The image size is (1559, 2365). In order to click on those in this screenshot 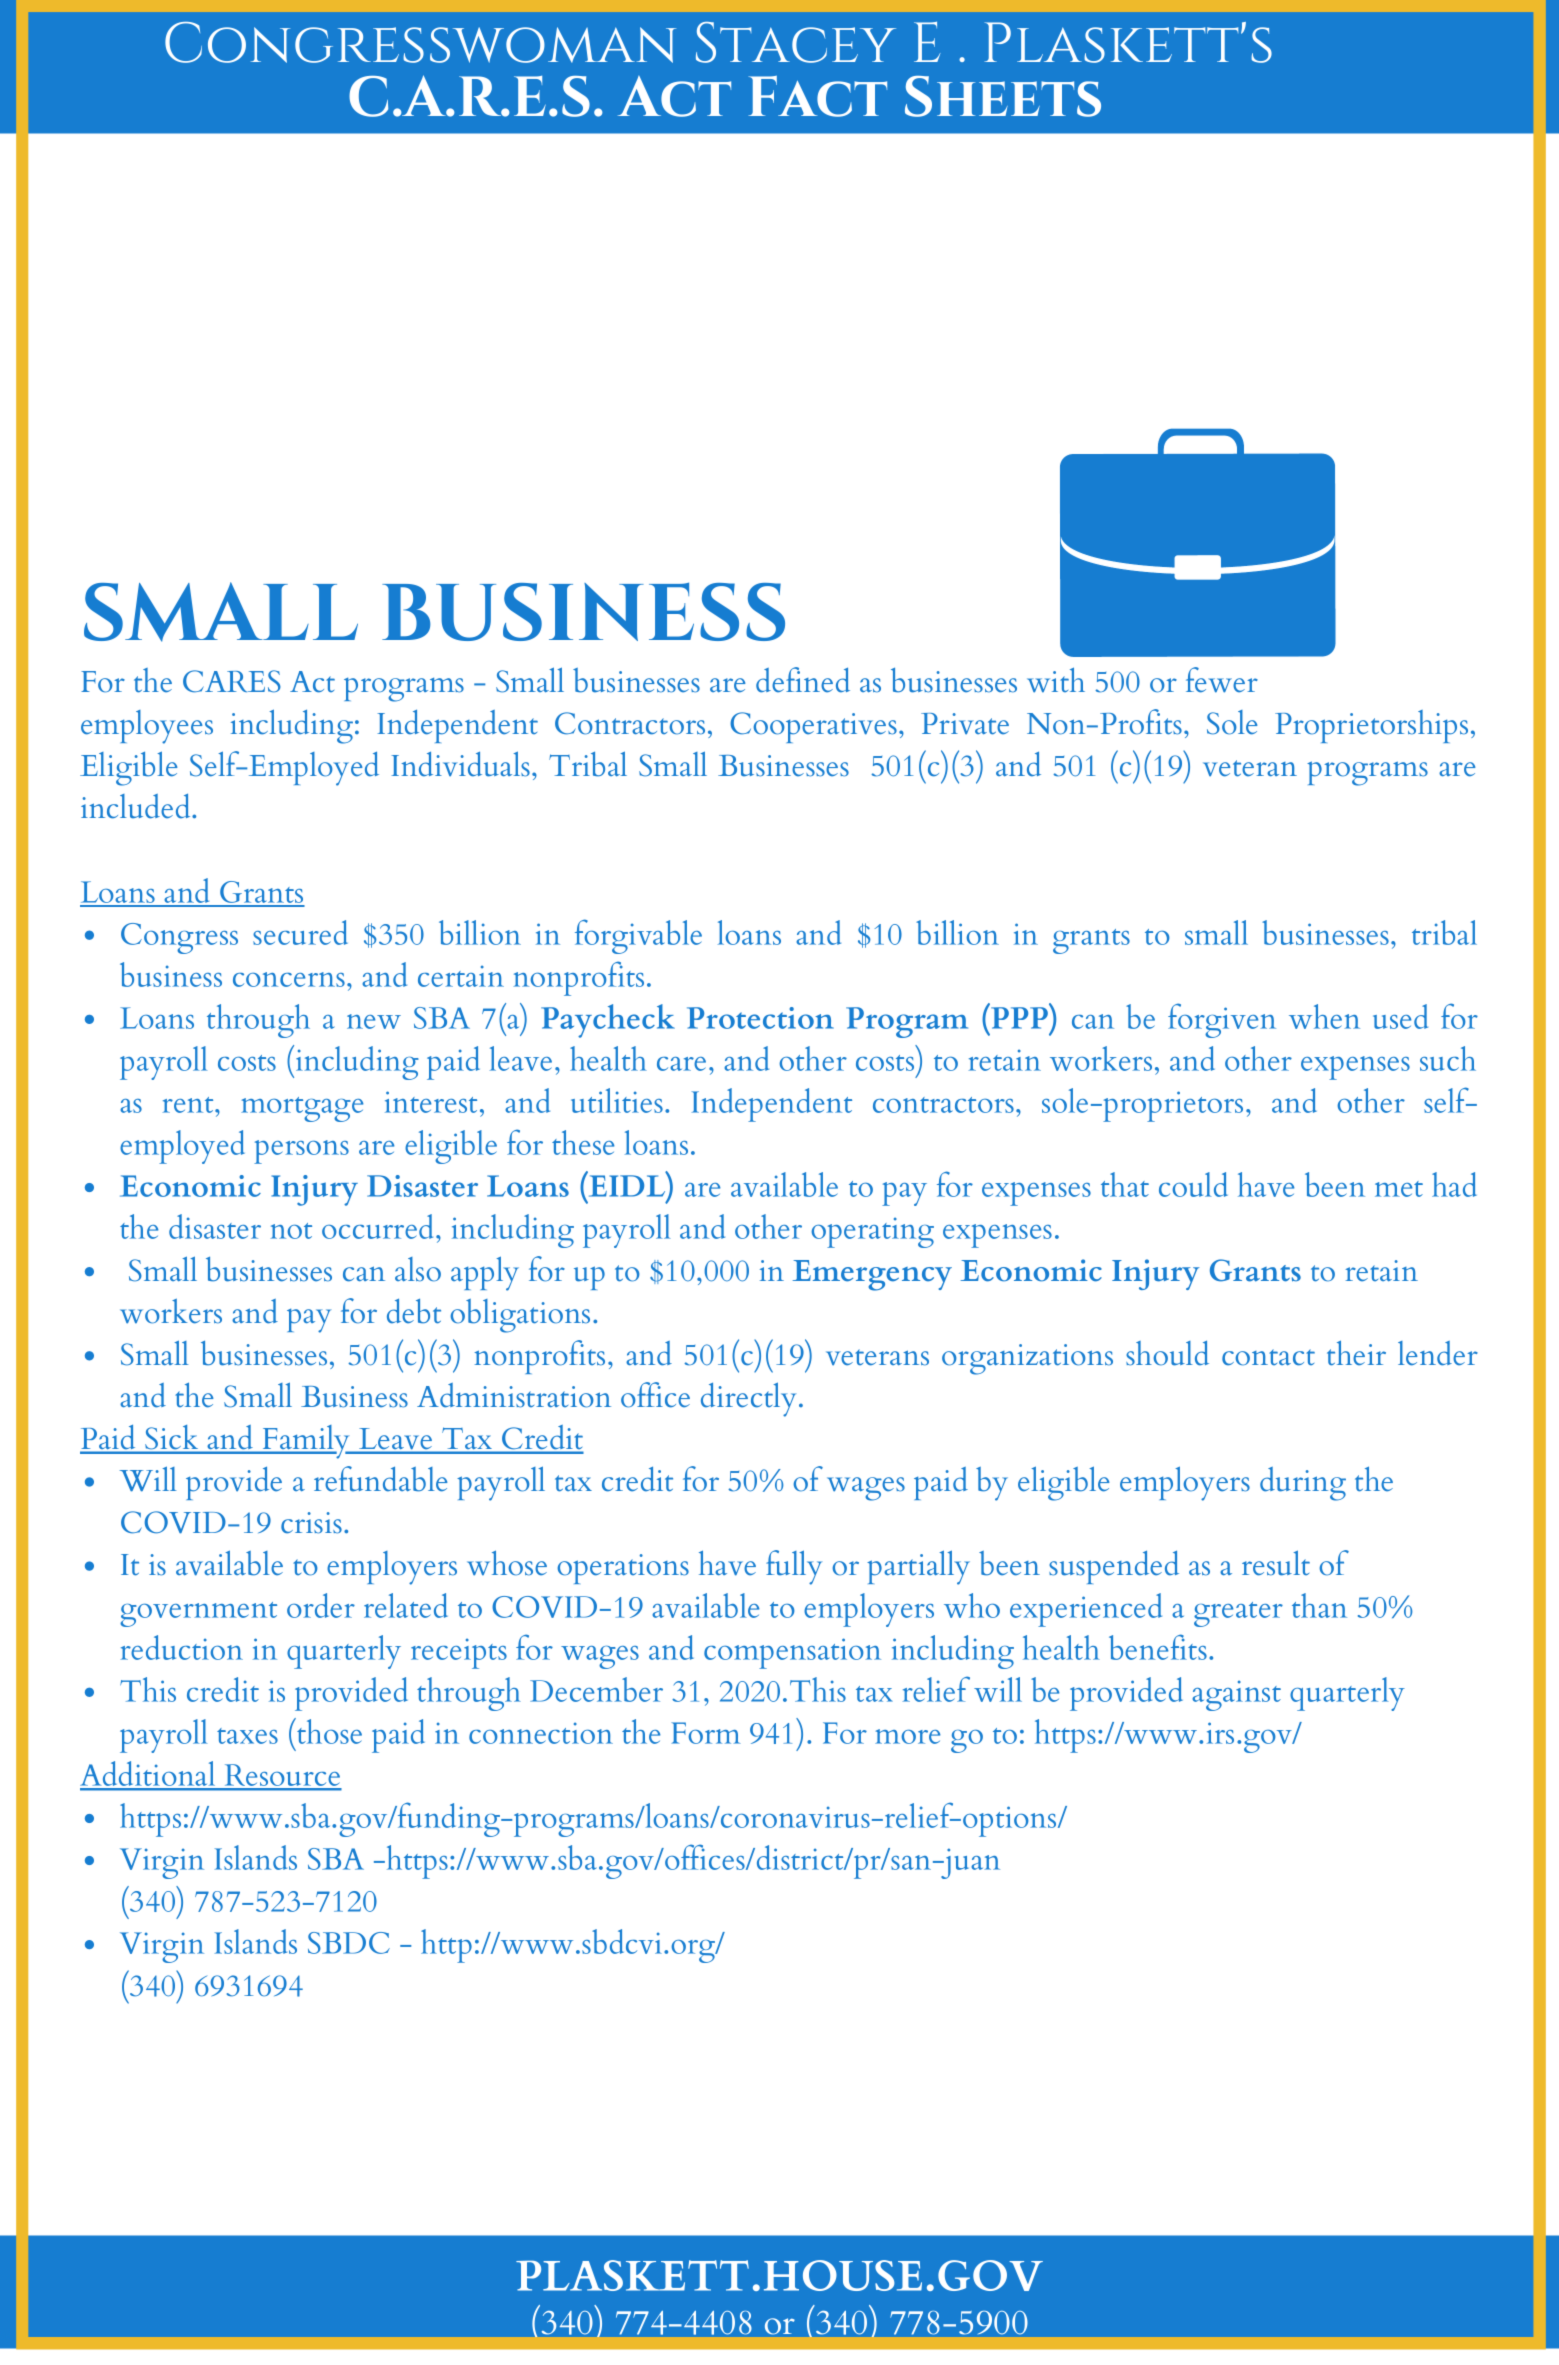, I will do `click(328, 1731)`.
